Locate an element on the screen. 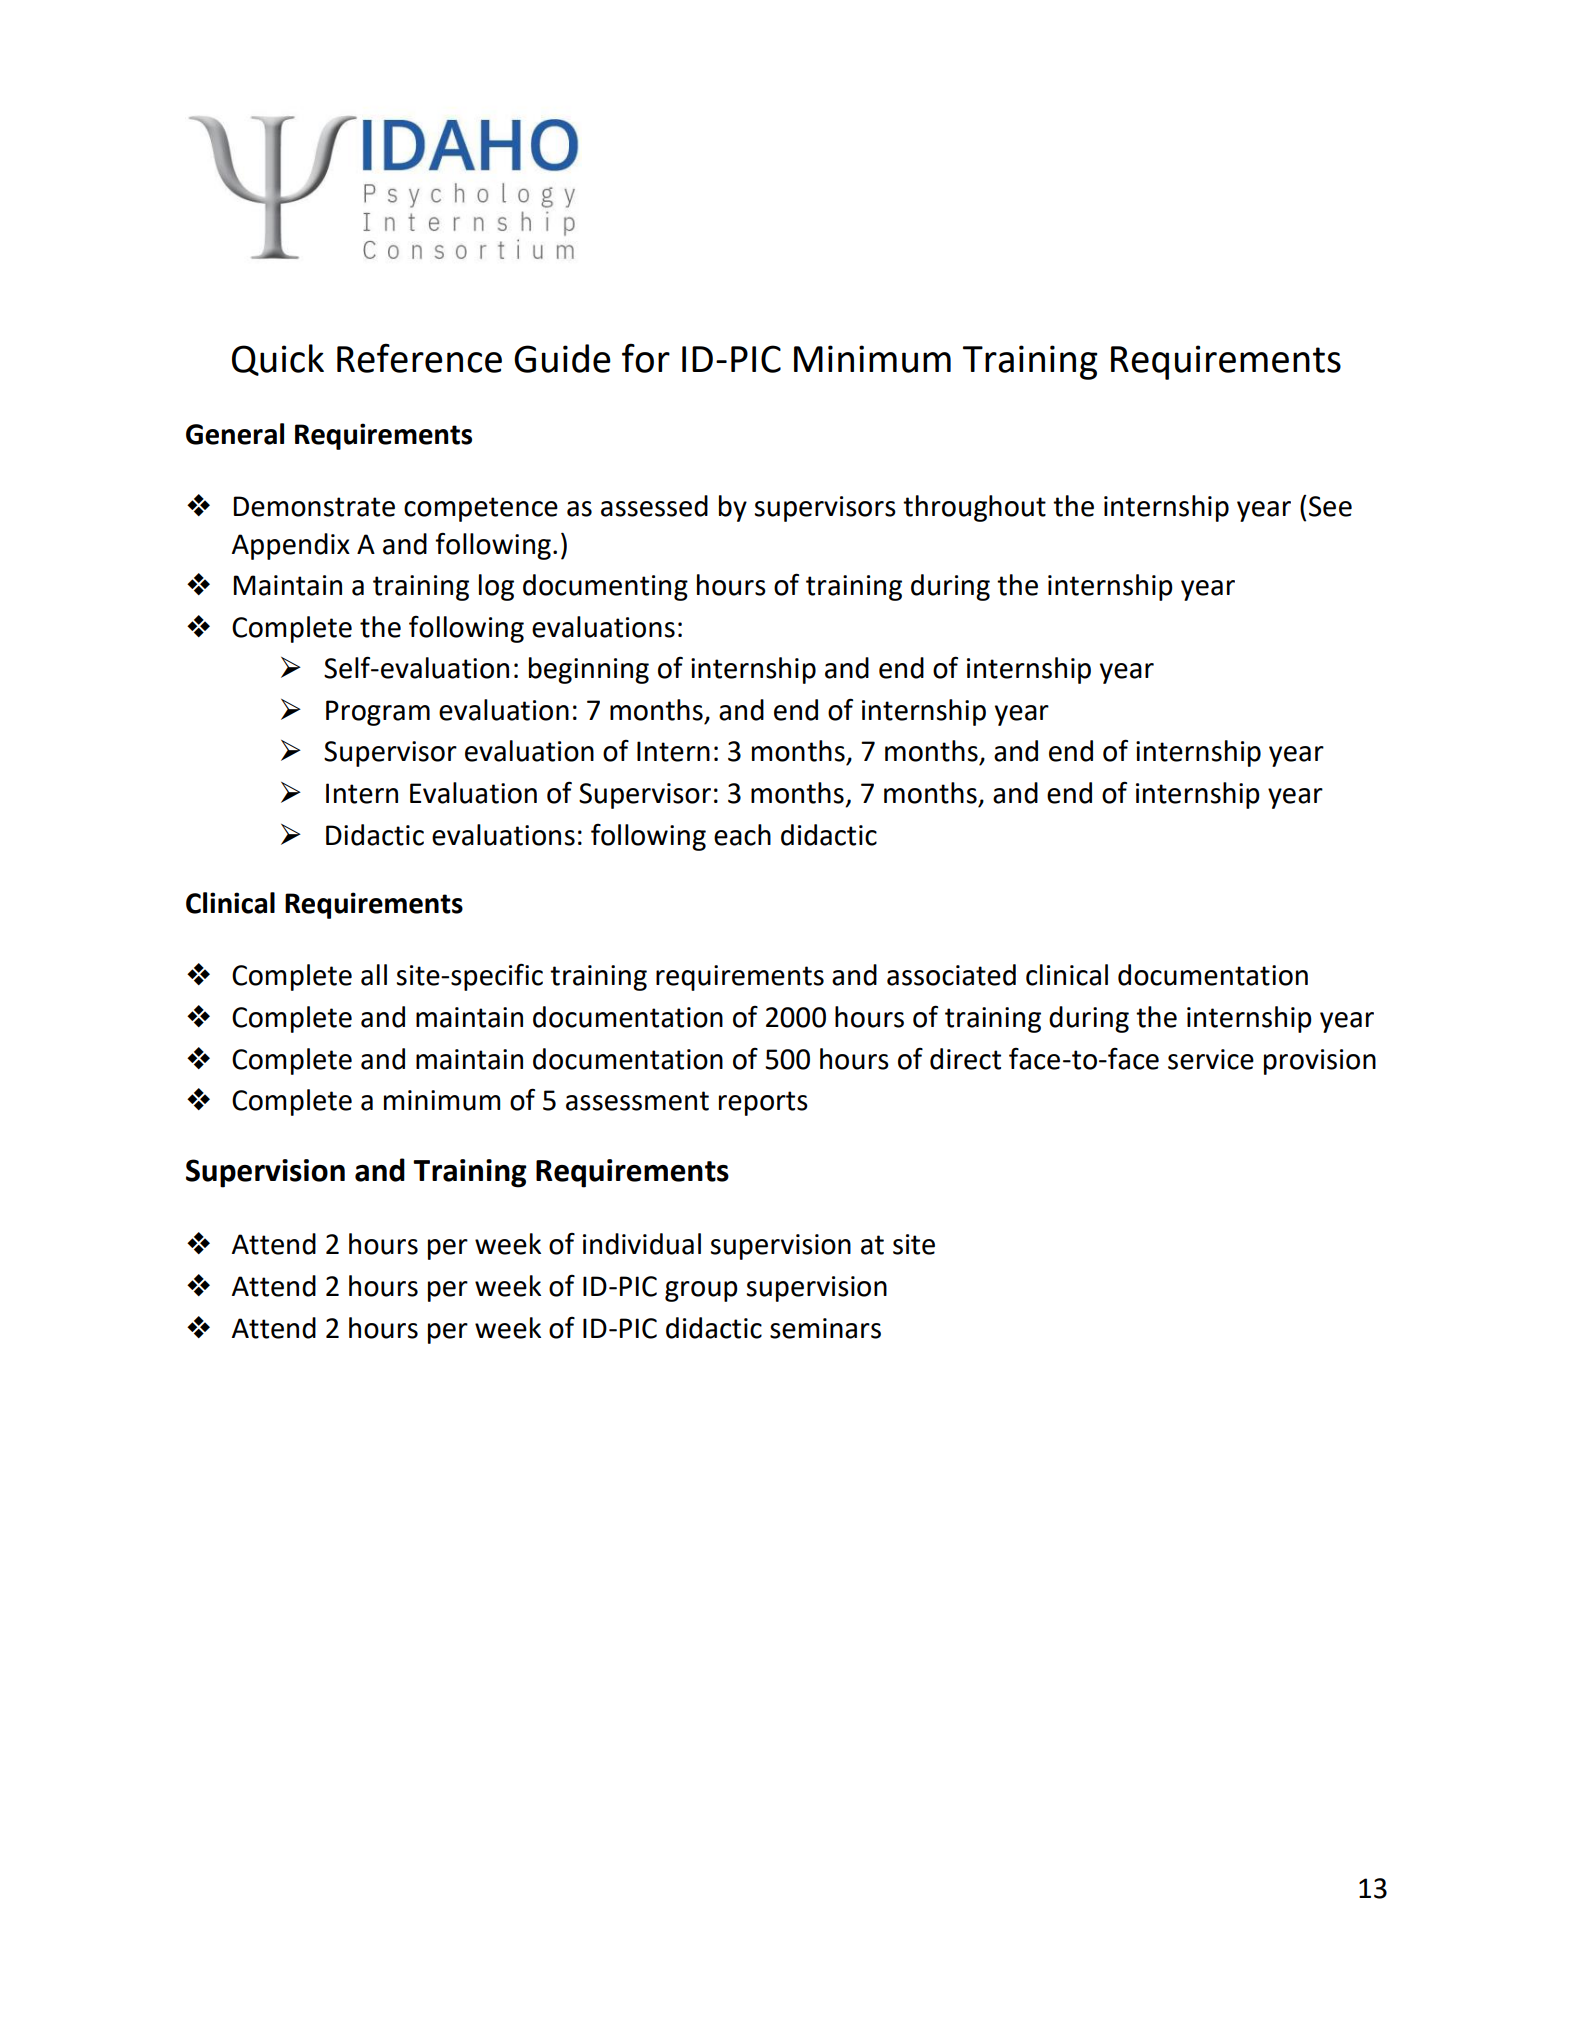 The height and width of the screenshot is (2036, 1573). Appendix is located at coordinates (291, 546).
